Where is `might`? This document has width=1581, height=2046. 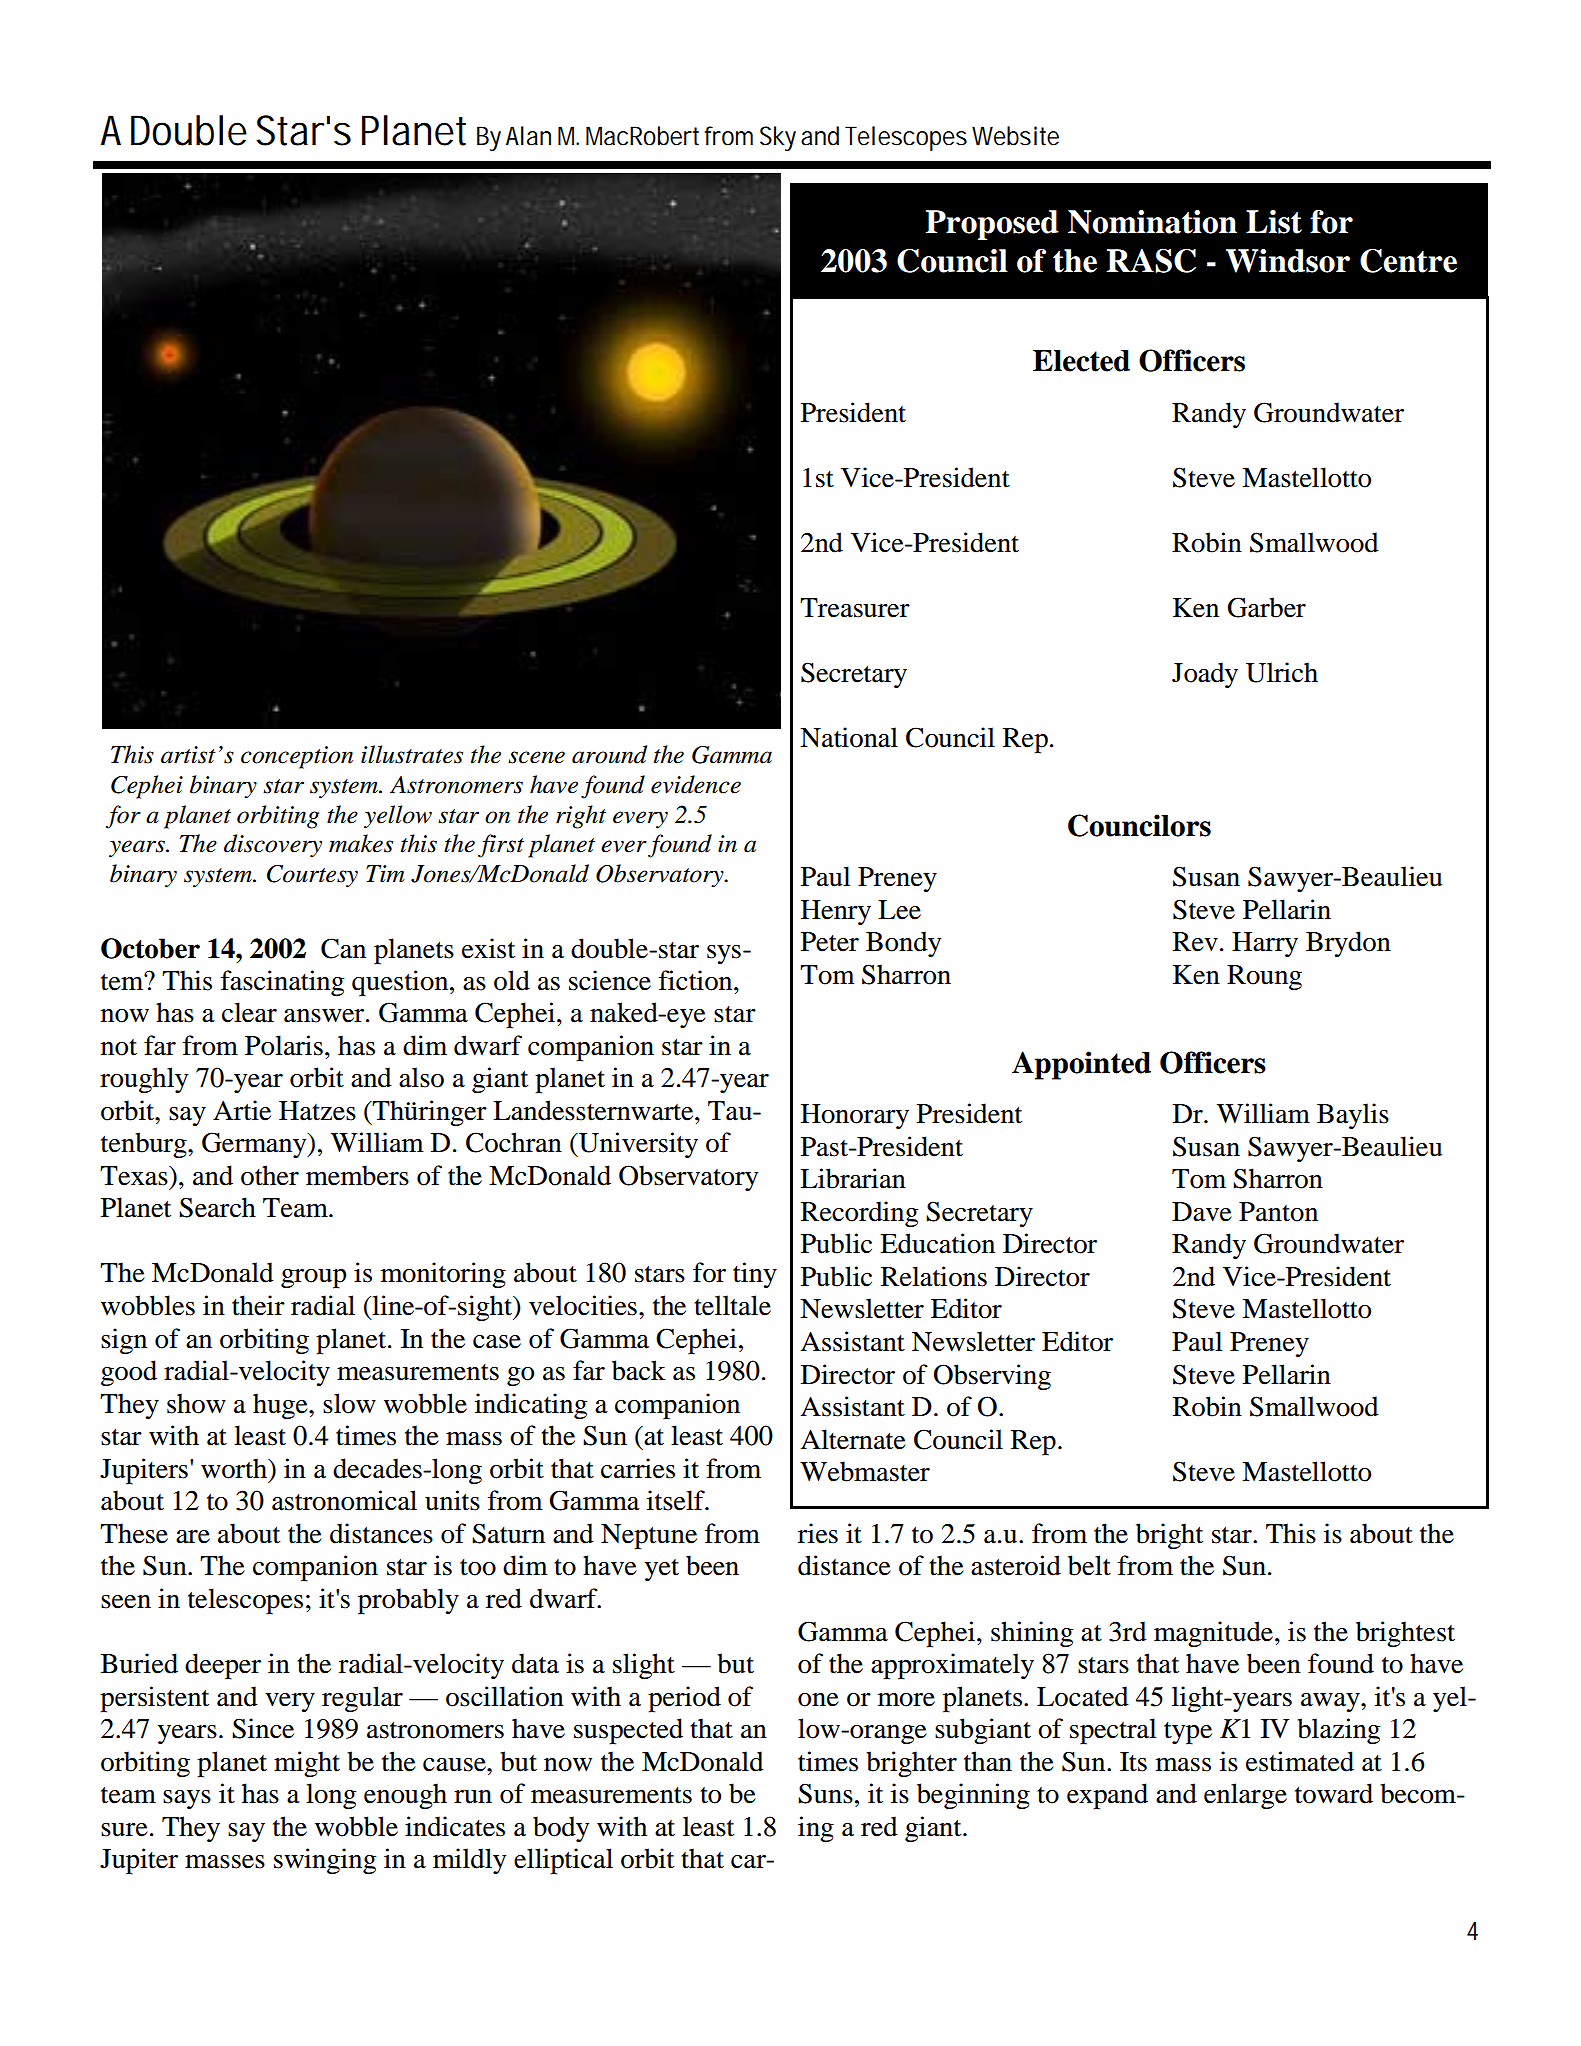 might is located at coordinates (307, 1764).
